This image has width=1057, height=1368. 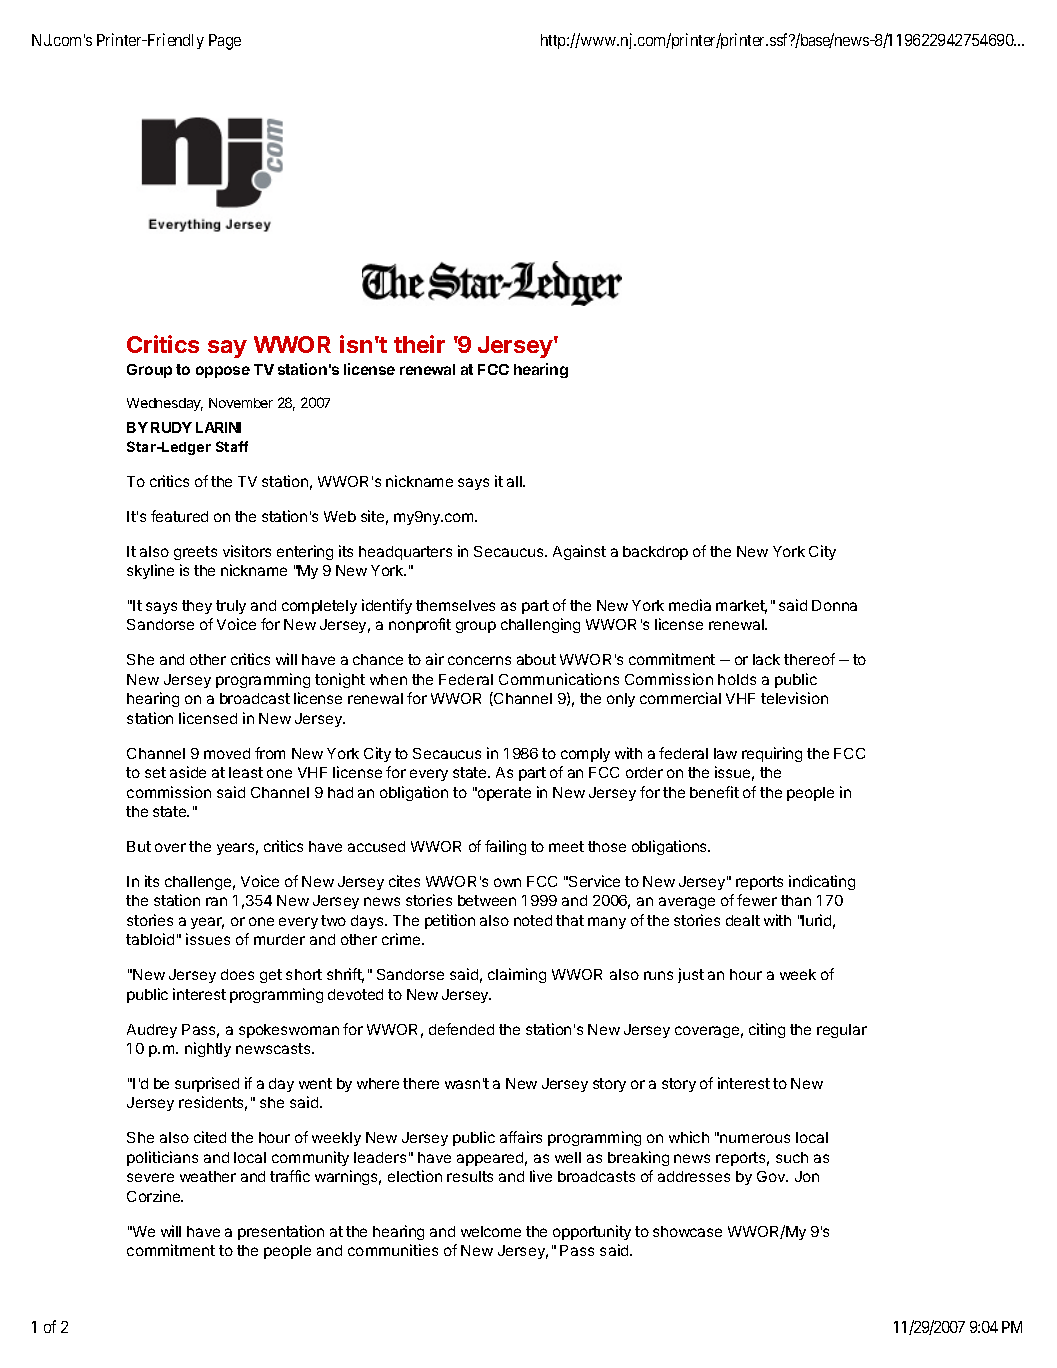 I want to click on failing, so click(x=505, y=847).
